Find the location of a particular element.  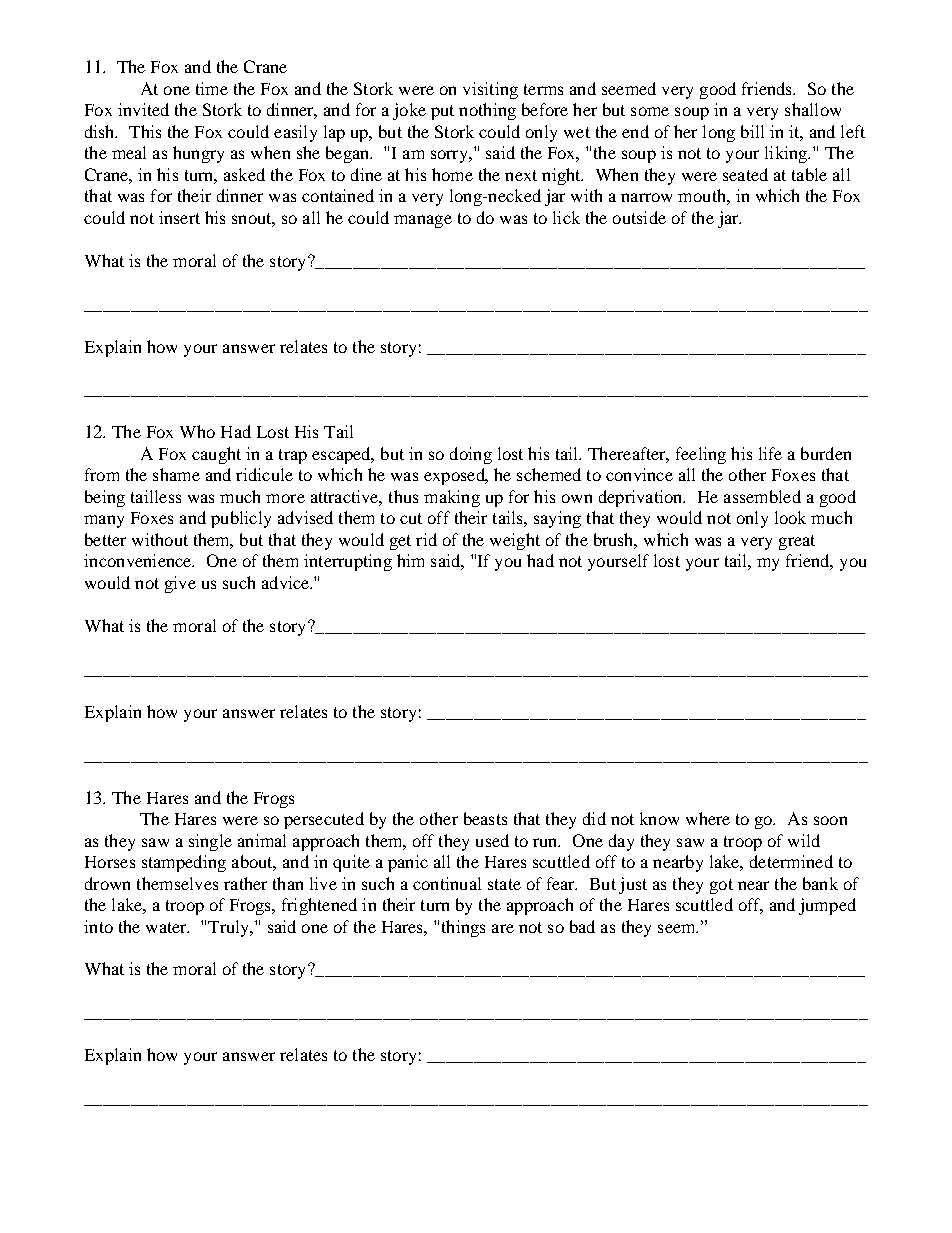

nothing is located at coordinates (487, 111).
